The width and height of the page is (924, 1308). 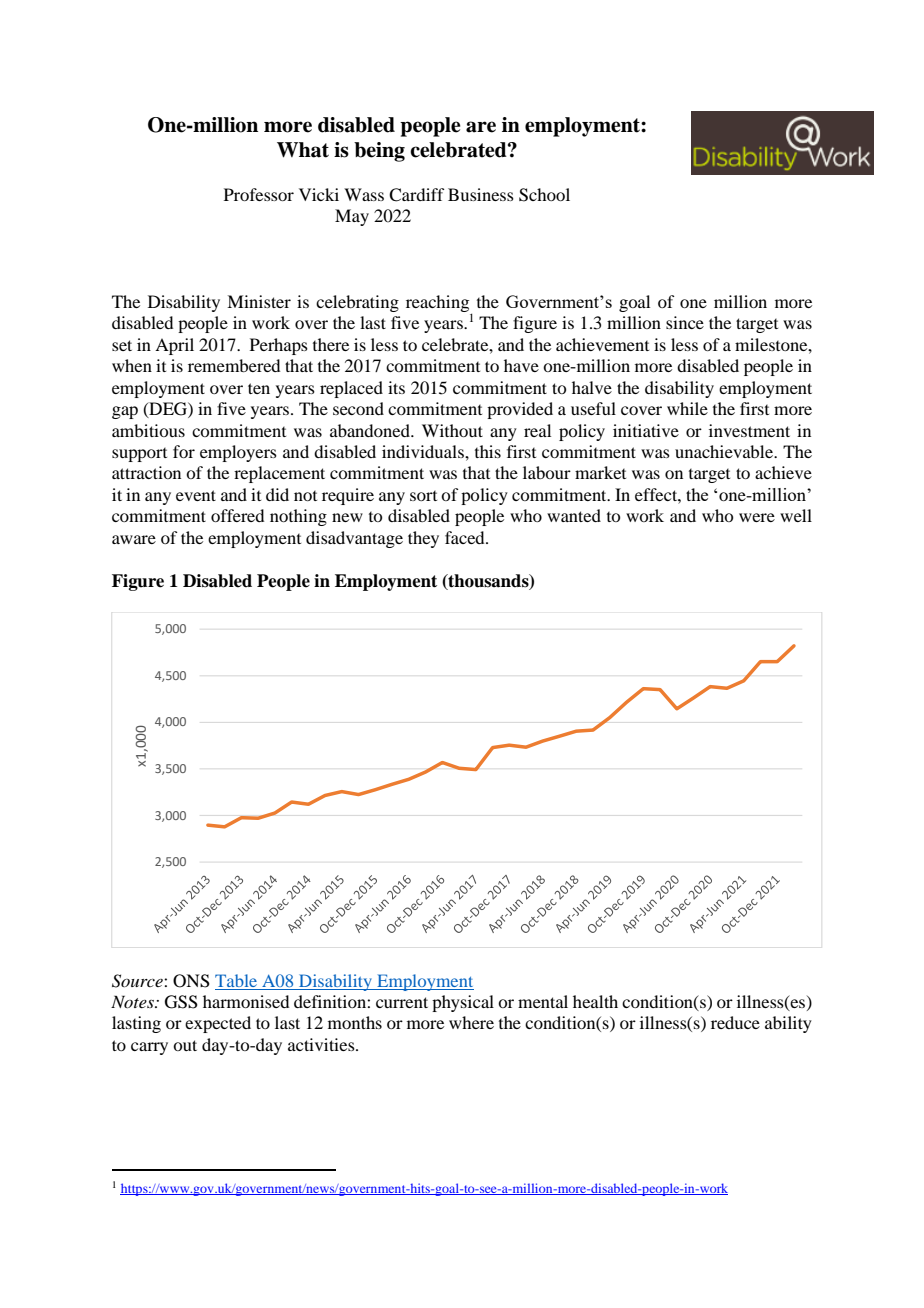 What do you see at coordinates (757, 517) in the page?
I see `were` at bounding box center [757, 517].
